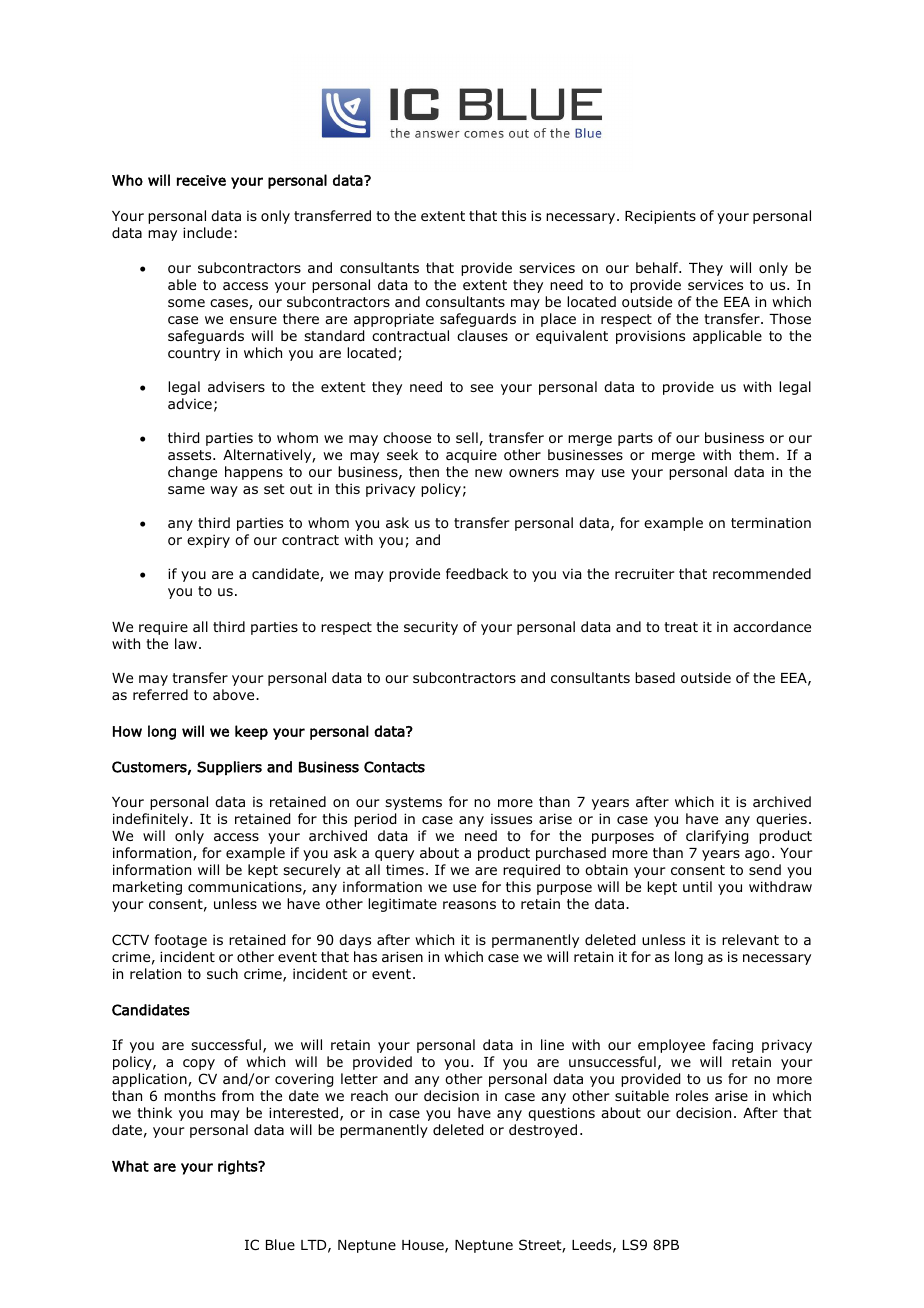 The height and width of the screenshot is (1308, 924). I want to click on expiry, so click(208, 541).
